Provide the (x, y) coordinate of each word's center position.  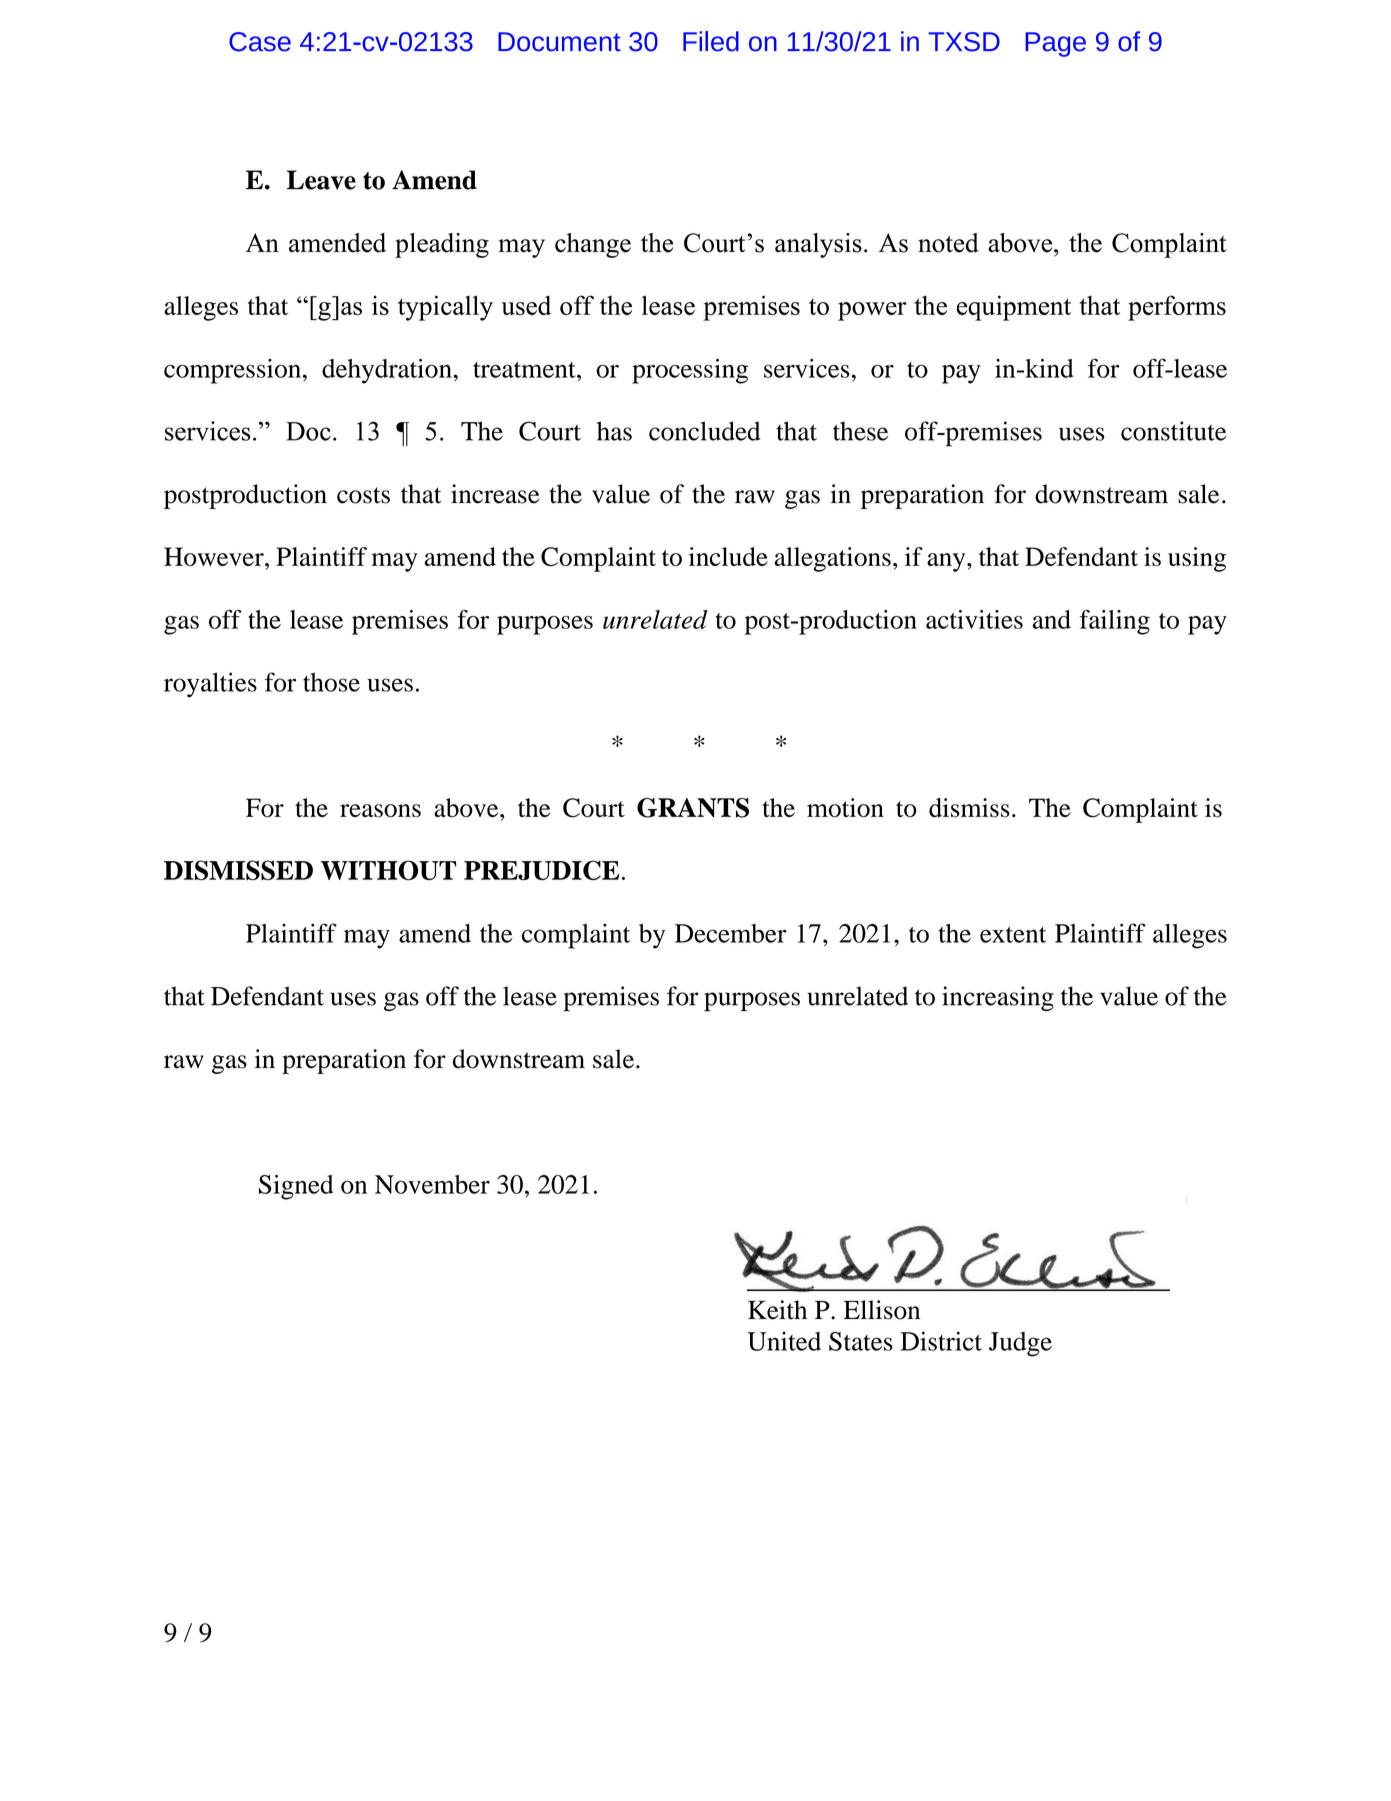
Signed (296, 1187)
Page (1055, 44)
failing (1115, 622)
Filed (711, 41)
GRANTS (693, 808)
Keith (777, 1310)
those (331, 682)
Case (260, 42)
